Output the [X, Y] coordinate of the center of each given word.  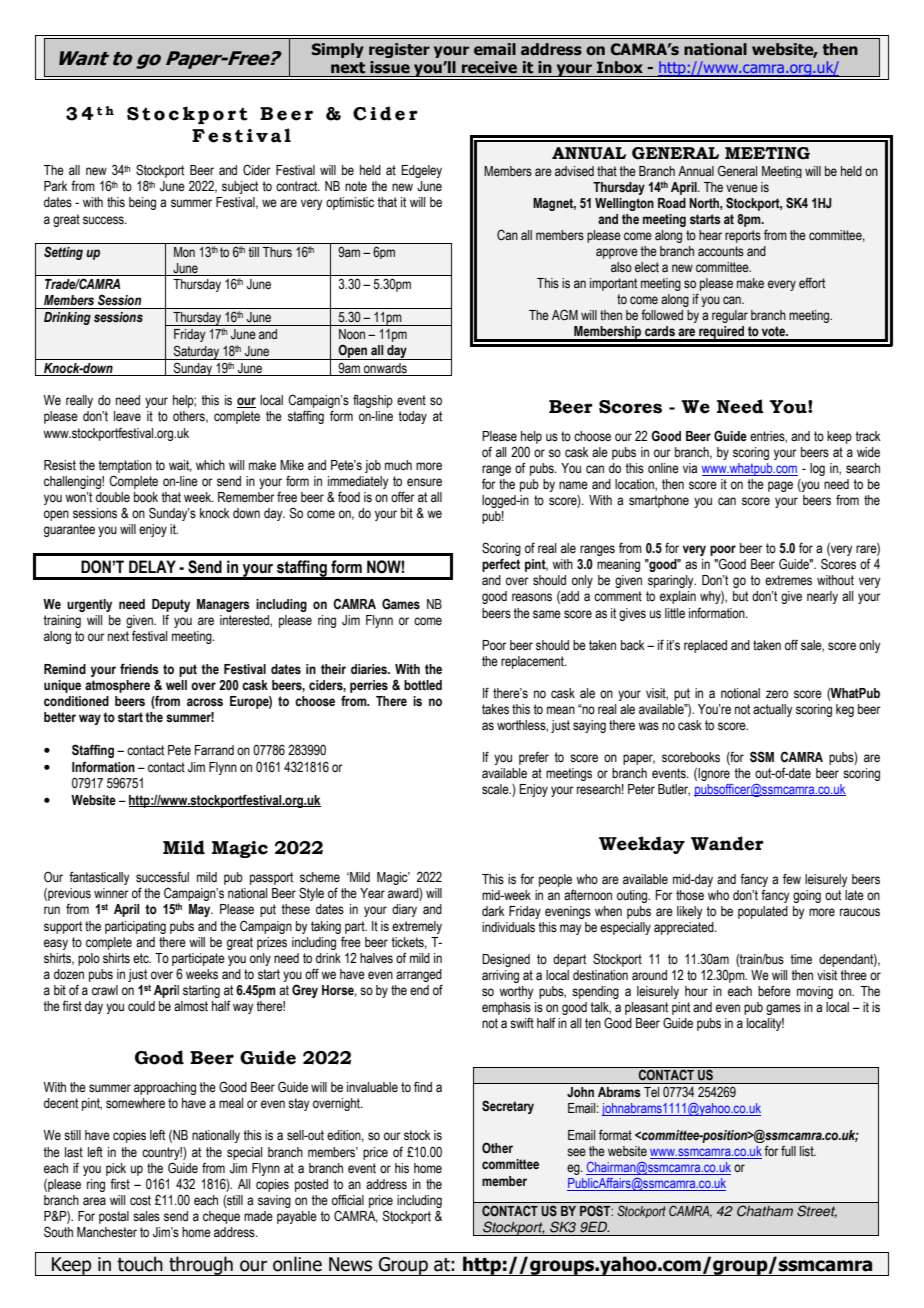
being [142, 203]
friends [139, 669]
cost [140, 1200]
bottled [423, 685]
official [348, 1199]
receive [489, 67]
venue [742, 188]
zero [777, 694]
